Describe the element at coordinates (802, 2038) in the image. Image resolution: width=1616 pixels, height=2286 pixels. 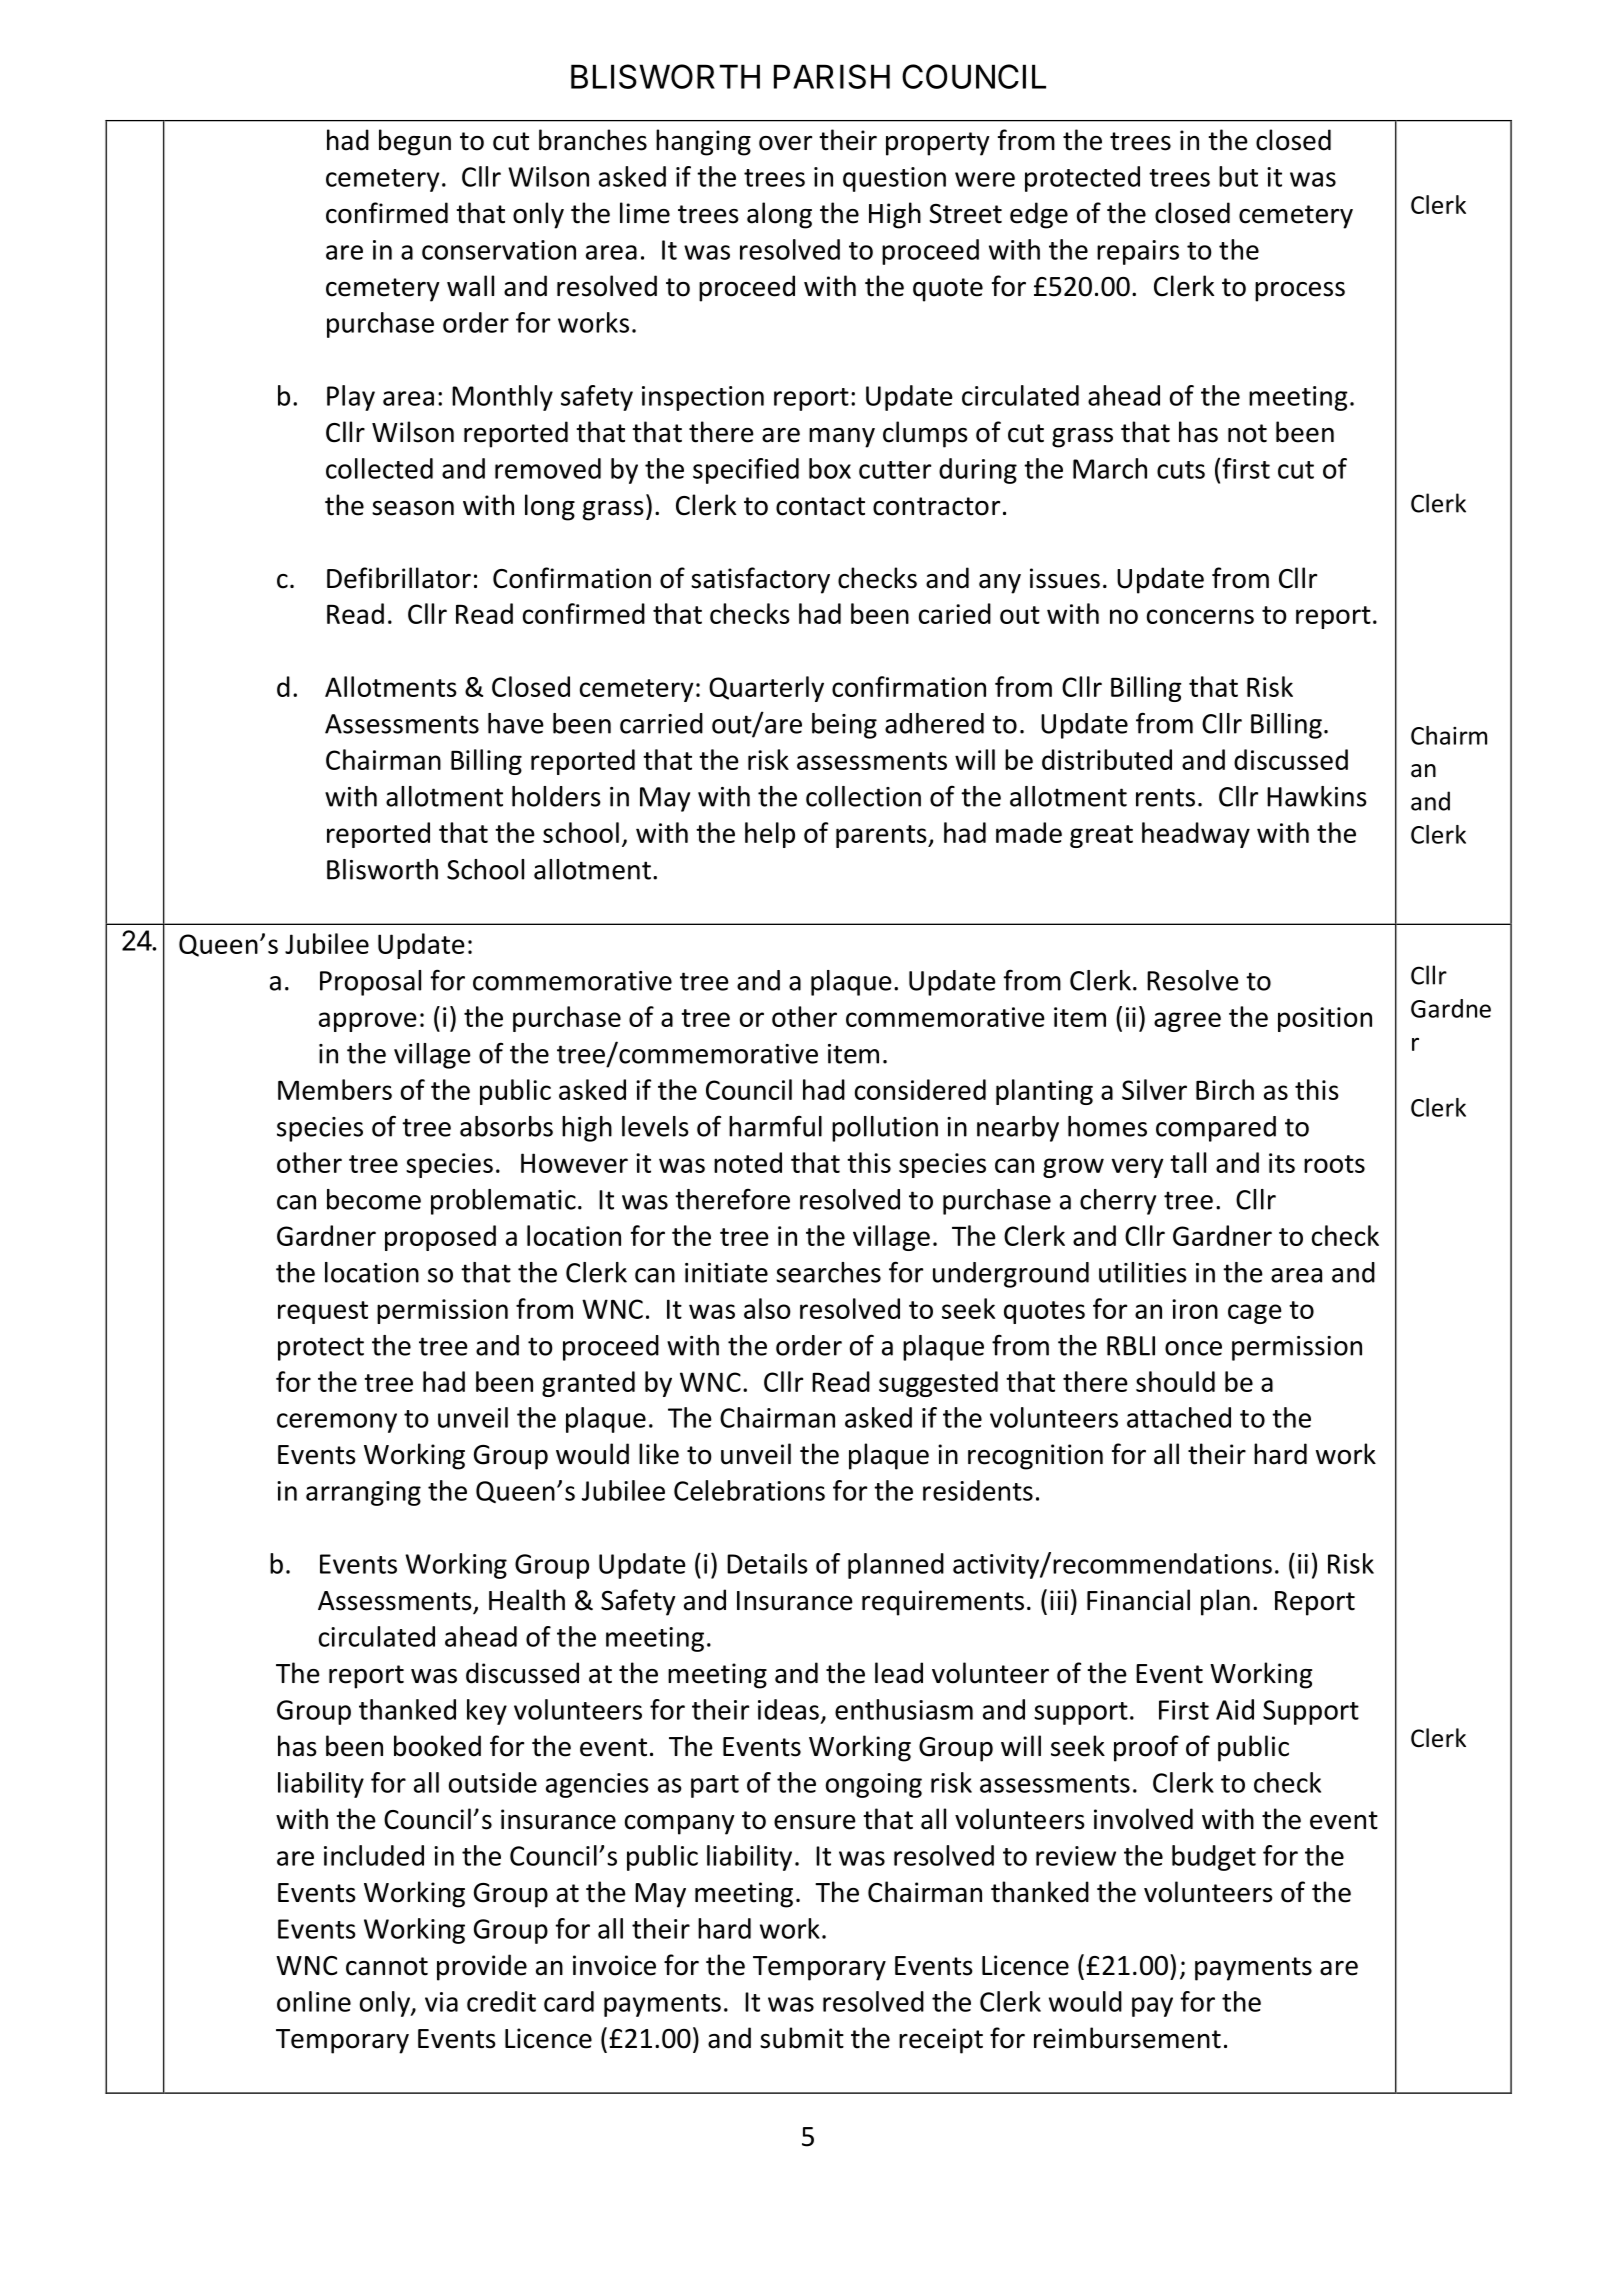
I see `submit` at that location.
